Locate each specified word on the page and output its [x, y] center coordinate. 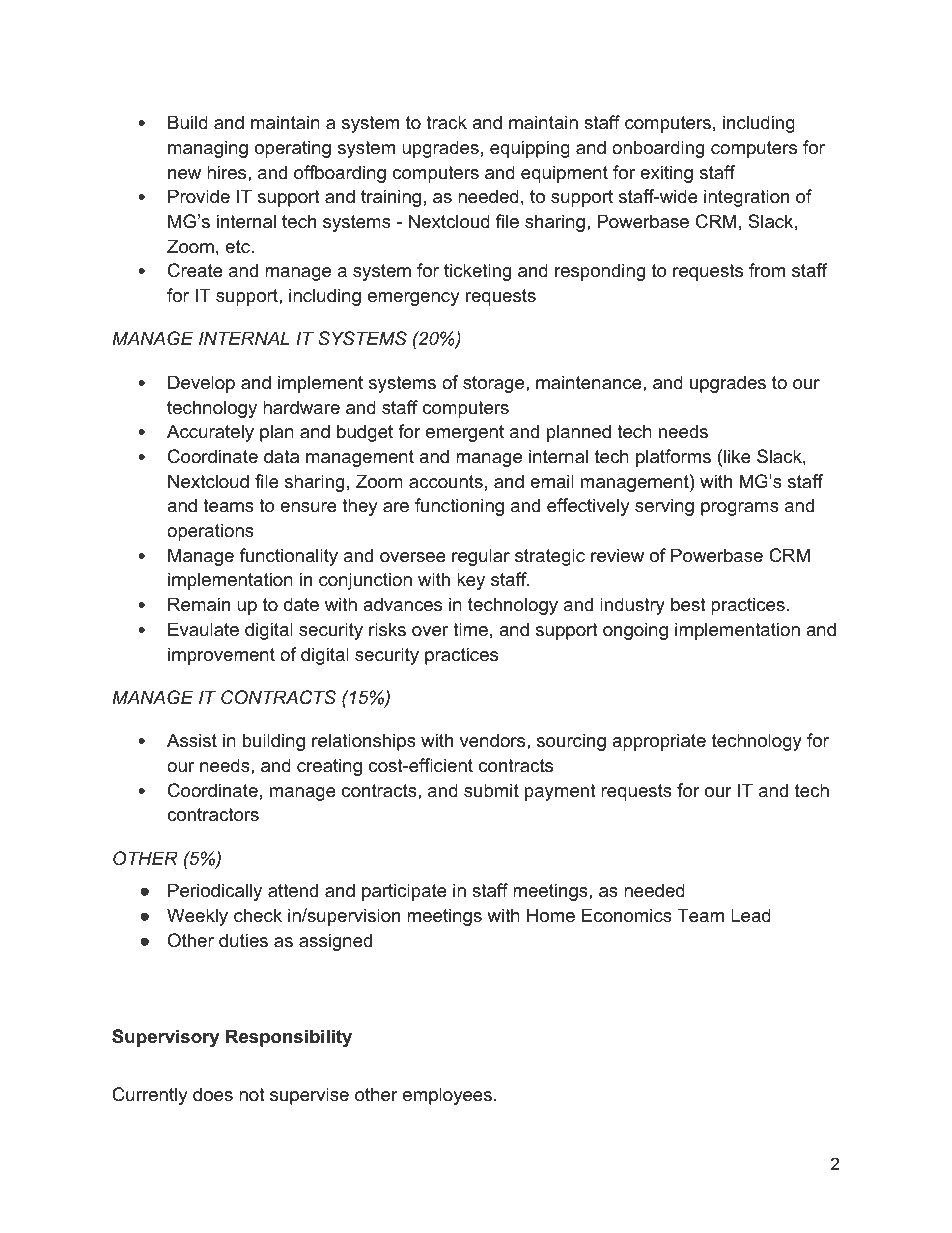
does [213, 1094]
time [470, 629]
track [446, 122]
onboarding [658, 149]
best [688, 604]
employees [447, 1096]
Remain [199, 604]
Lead [751, 915]
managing [208, 149]
